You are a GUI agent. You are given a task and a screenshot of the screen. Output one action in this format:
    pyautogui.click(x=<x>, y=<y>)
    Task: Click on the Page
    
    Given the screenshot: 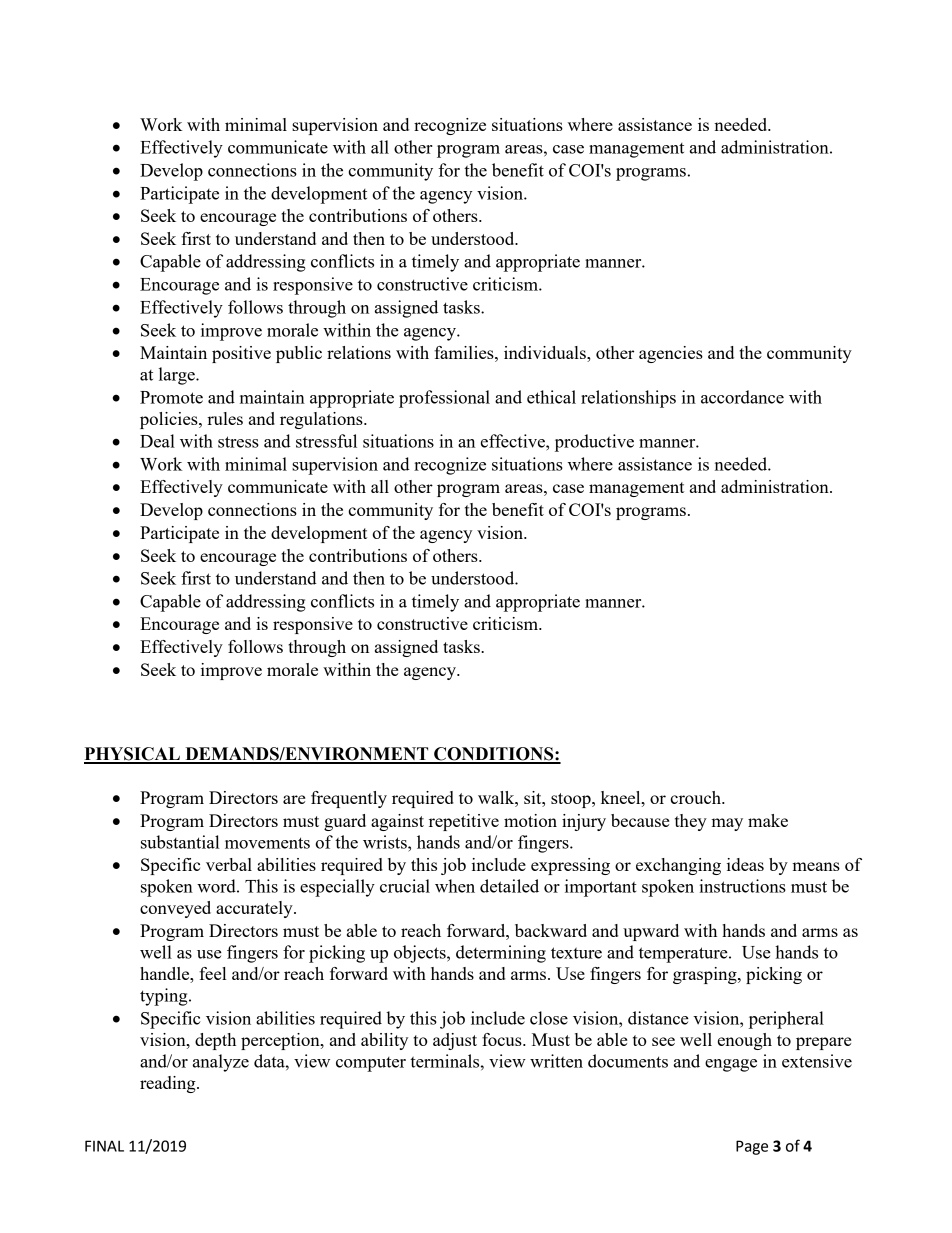 What is the action you would take?
    pyautogui.click(x=752, y=1147)
